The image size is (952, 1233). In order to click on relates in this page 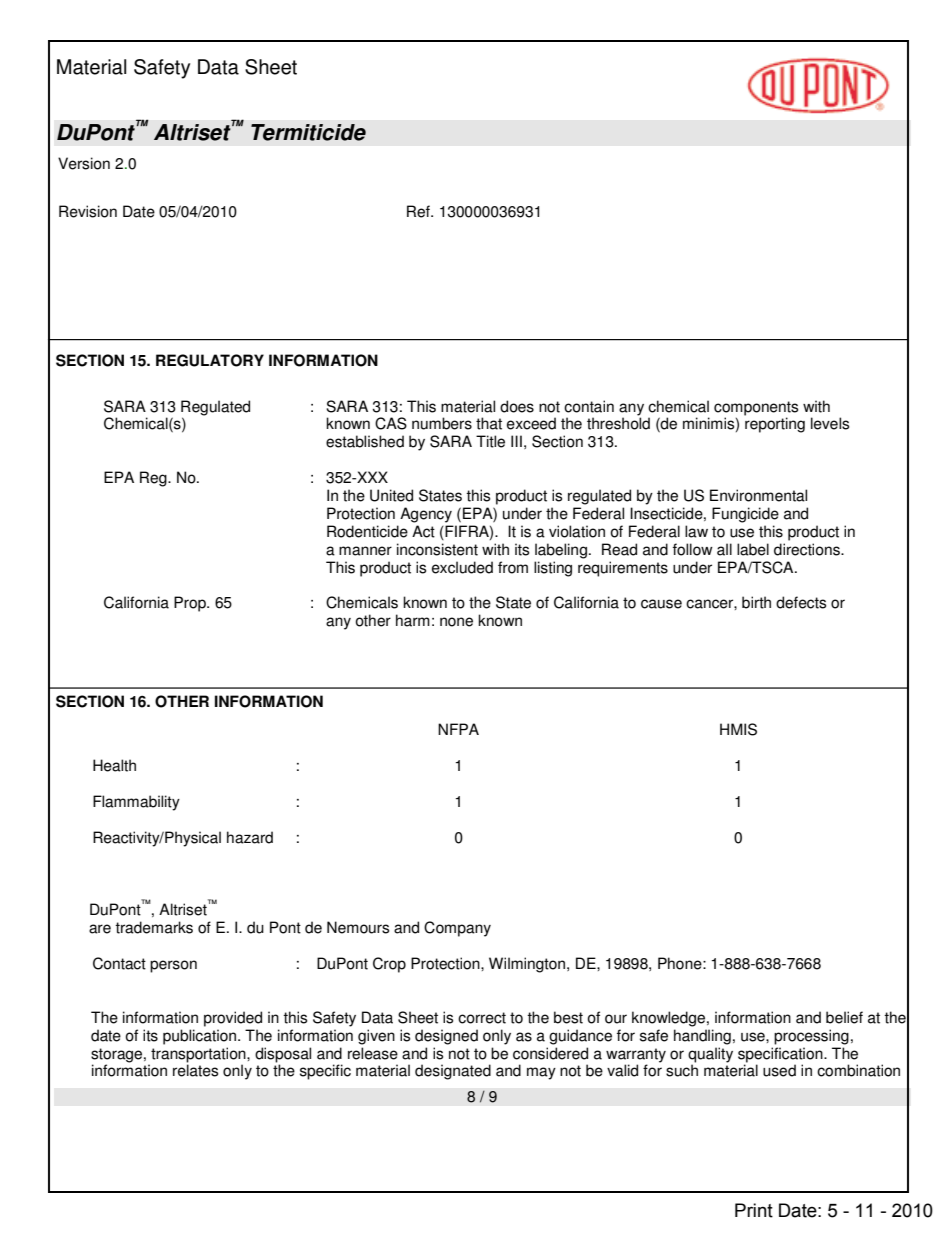, I will do `click(195, 1070)`.
